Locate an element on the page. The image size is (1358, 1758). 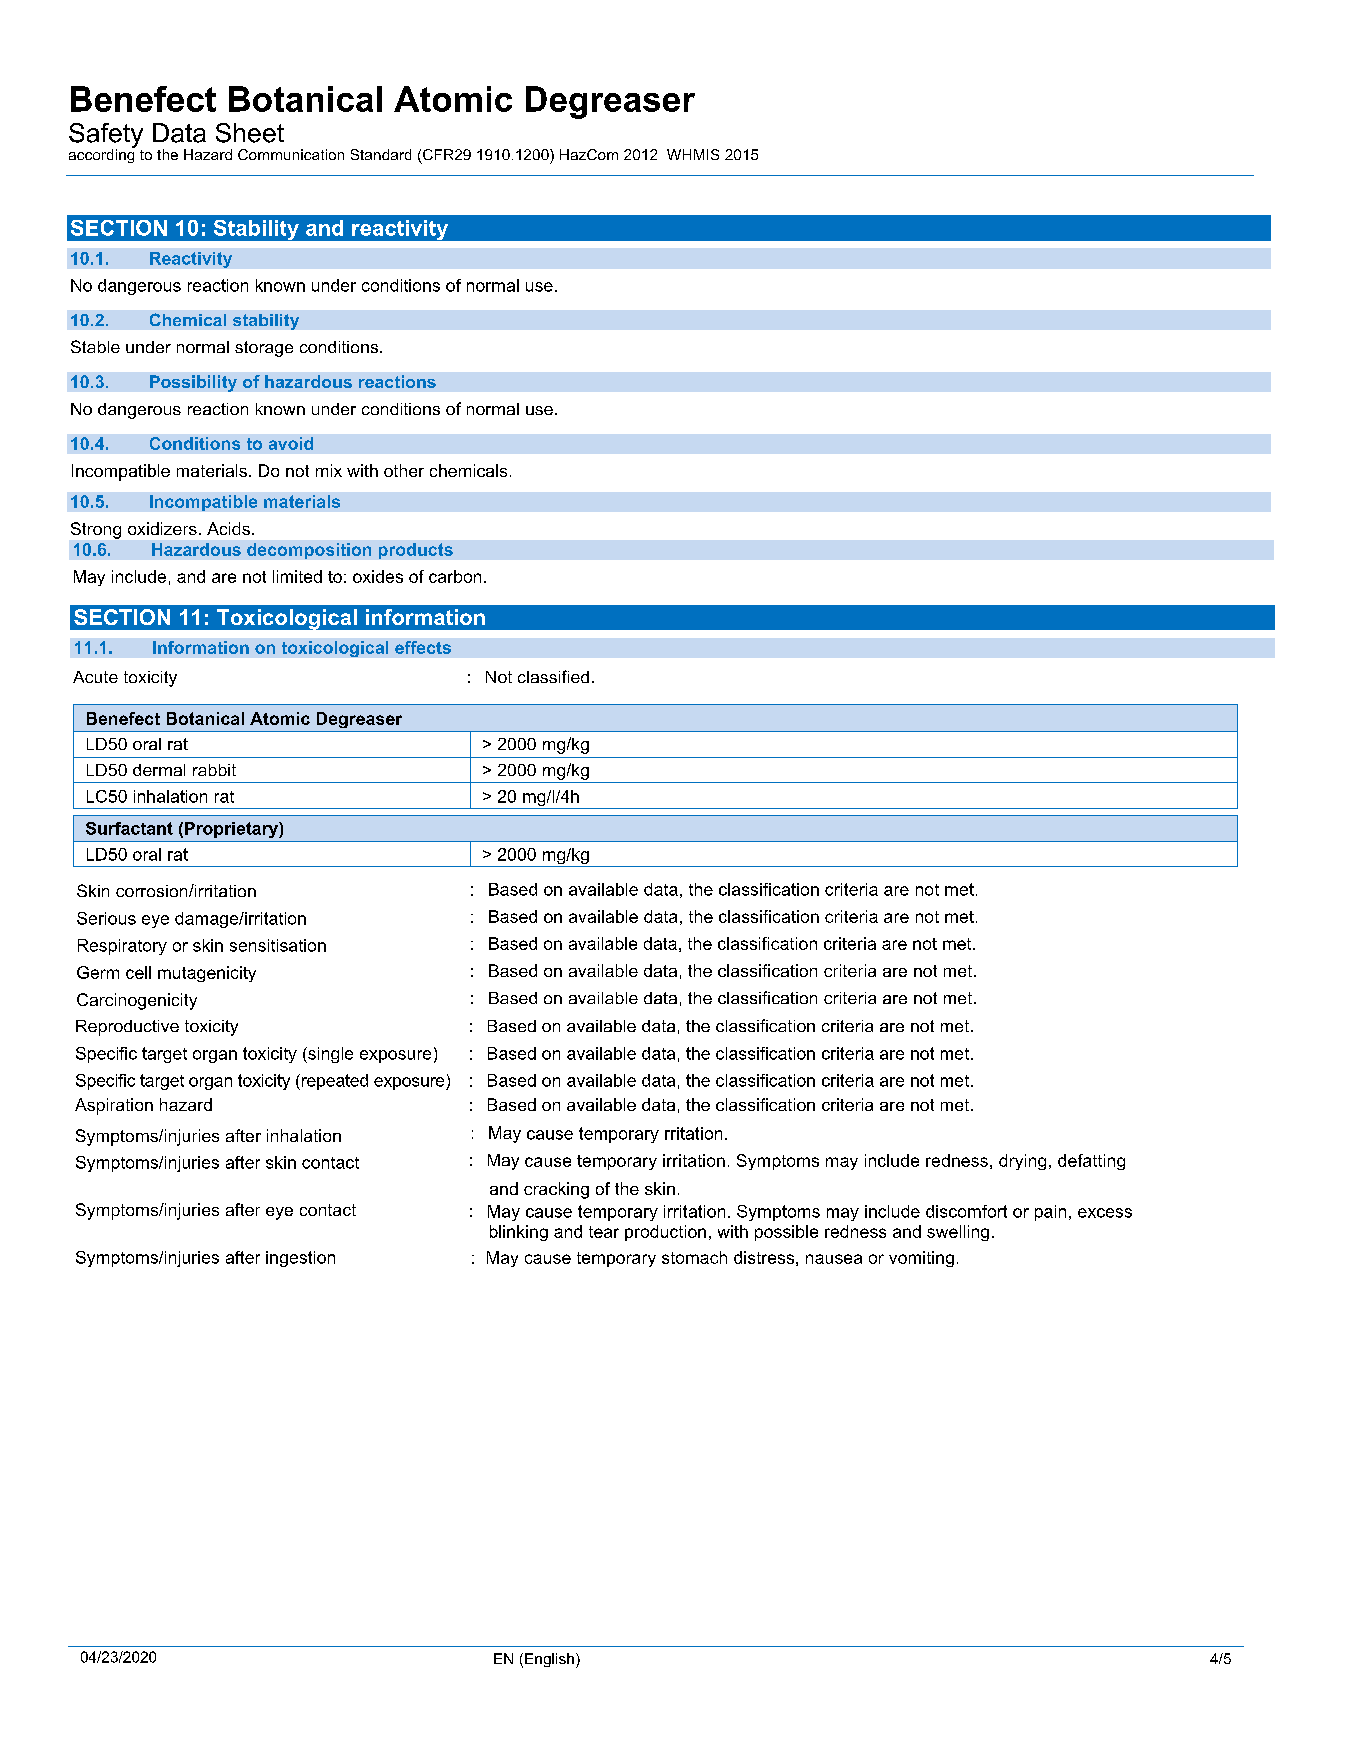
Sheet is located at coordinates (250, 133).
